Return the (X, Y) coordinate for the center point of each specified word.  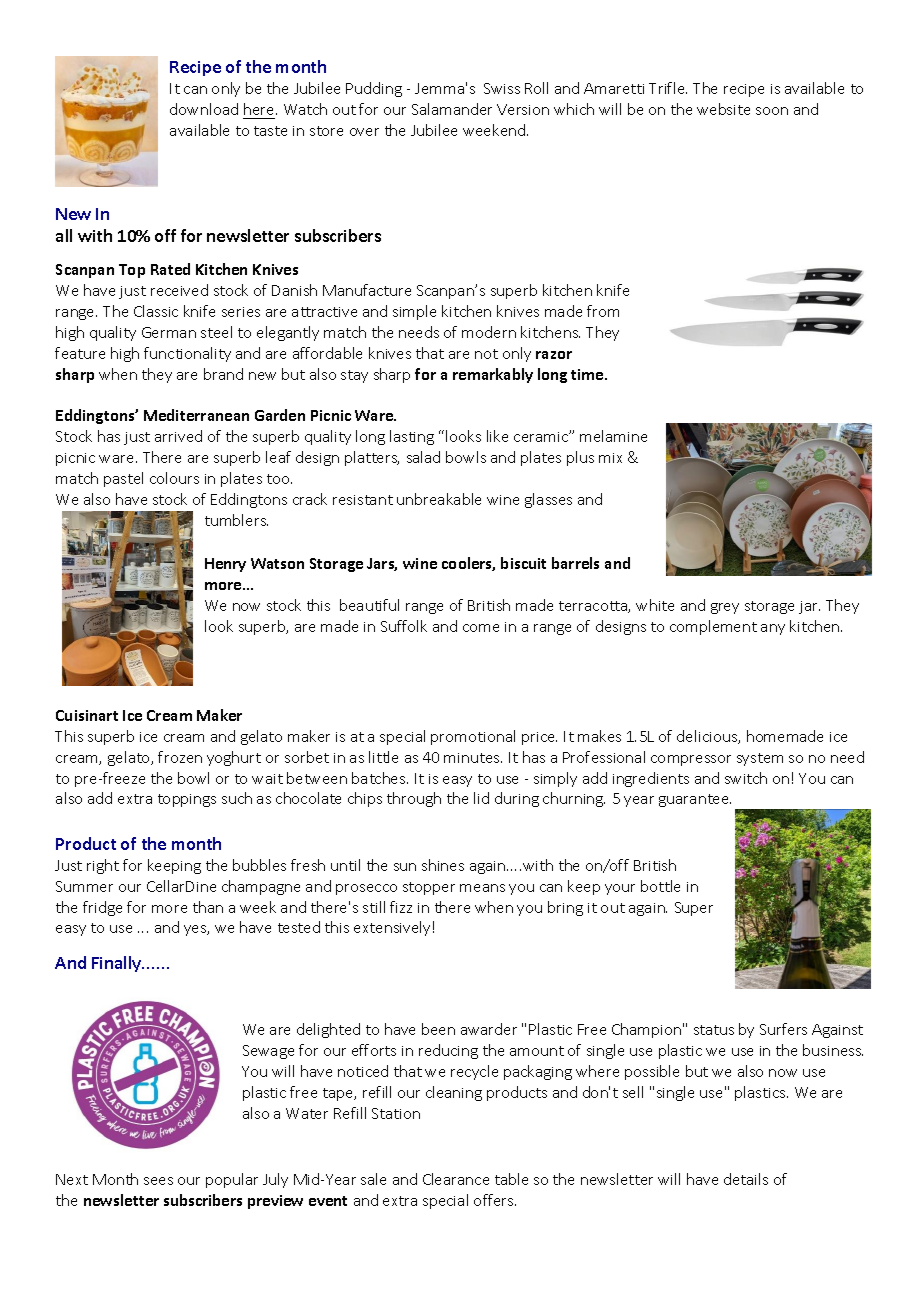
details (746, 1179)
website (723, 109)
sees (158, 1181)
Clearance (456, 1179)
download (204, 109)
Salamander (452, 109)
